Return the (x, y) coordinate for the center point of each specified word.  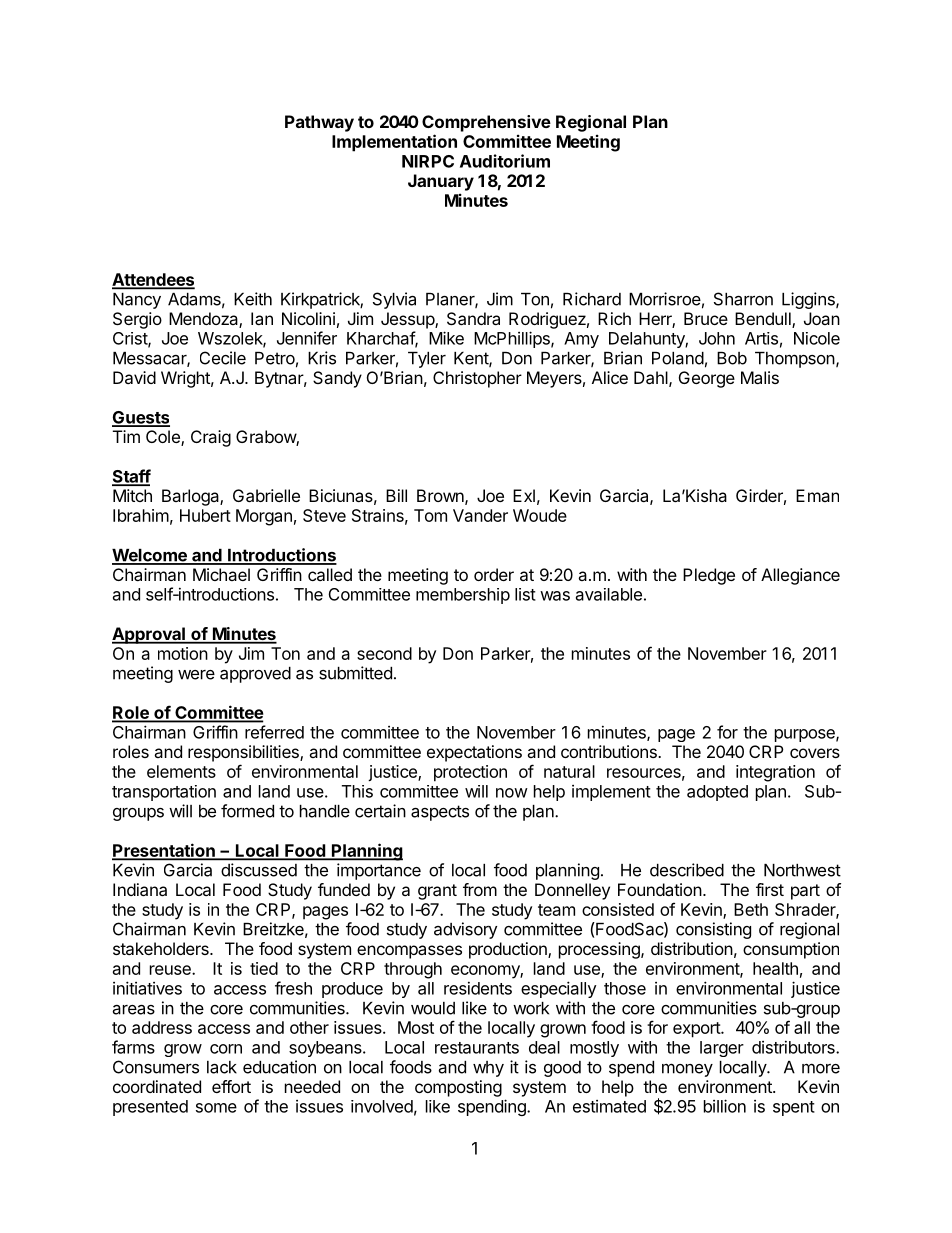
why (488, 1069)
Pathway (319, 123)
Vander (480, 515)
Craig (211, 438)
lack (222, 1067)
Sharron (743, 299)
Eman (817, 495)
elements (181, 771)
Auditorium (505, 161)
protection (470, 773)
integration (775, 773)
